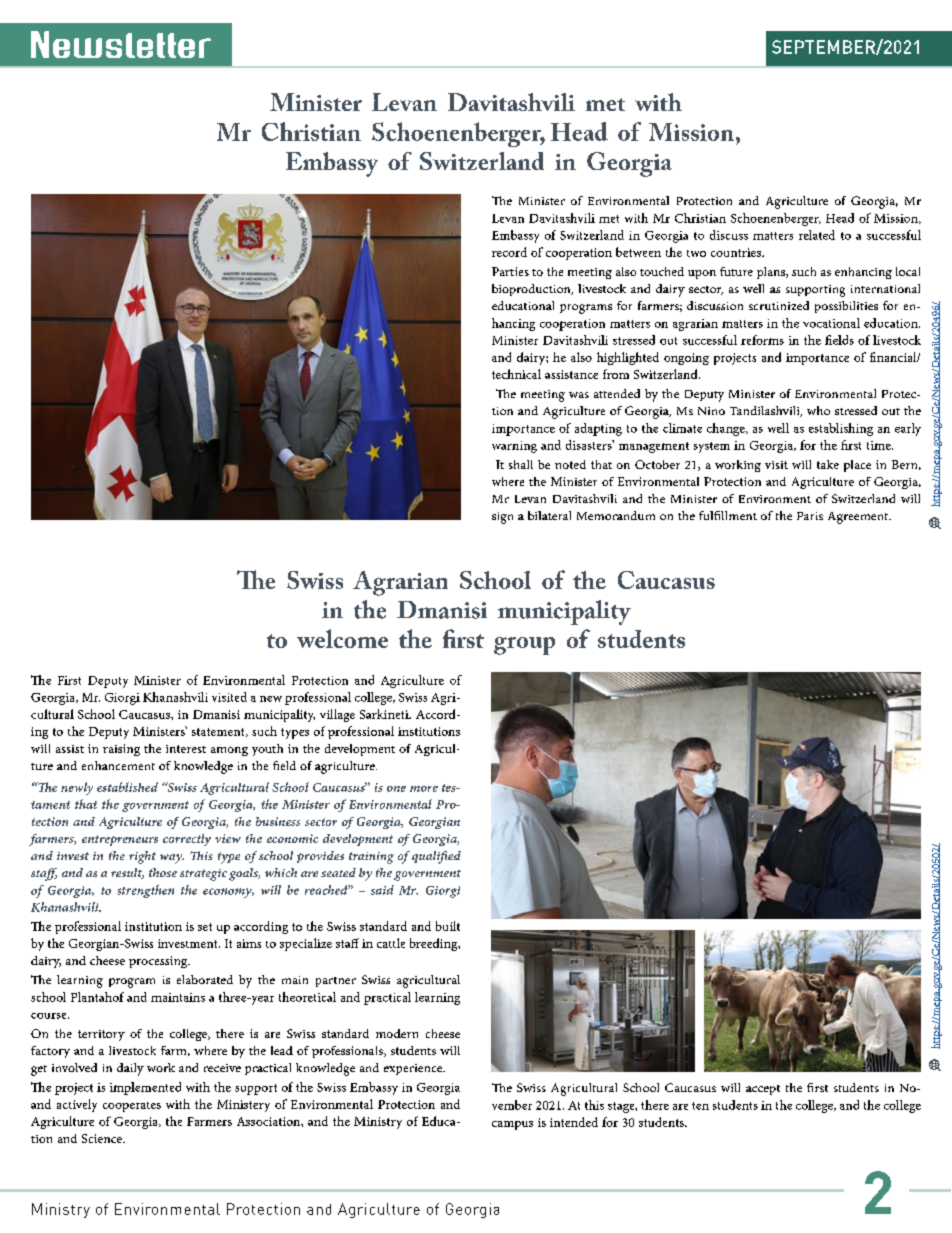 The height and width of the screenshot is (1233, 952). I want to click on Paris, so click(810, 516).
